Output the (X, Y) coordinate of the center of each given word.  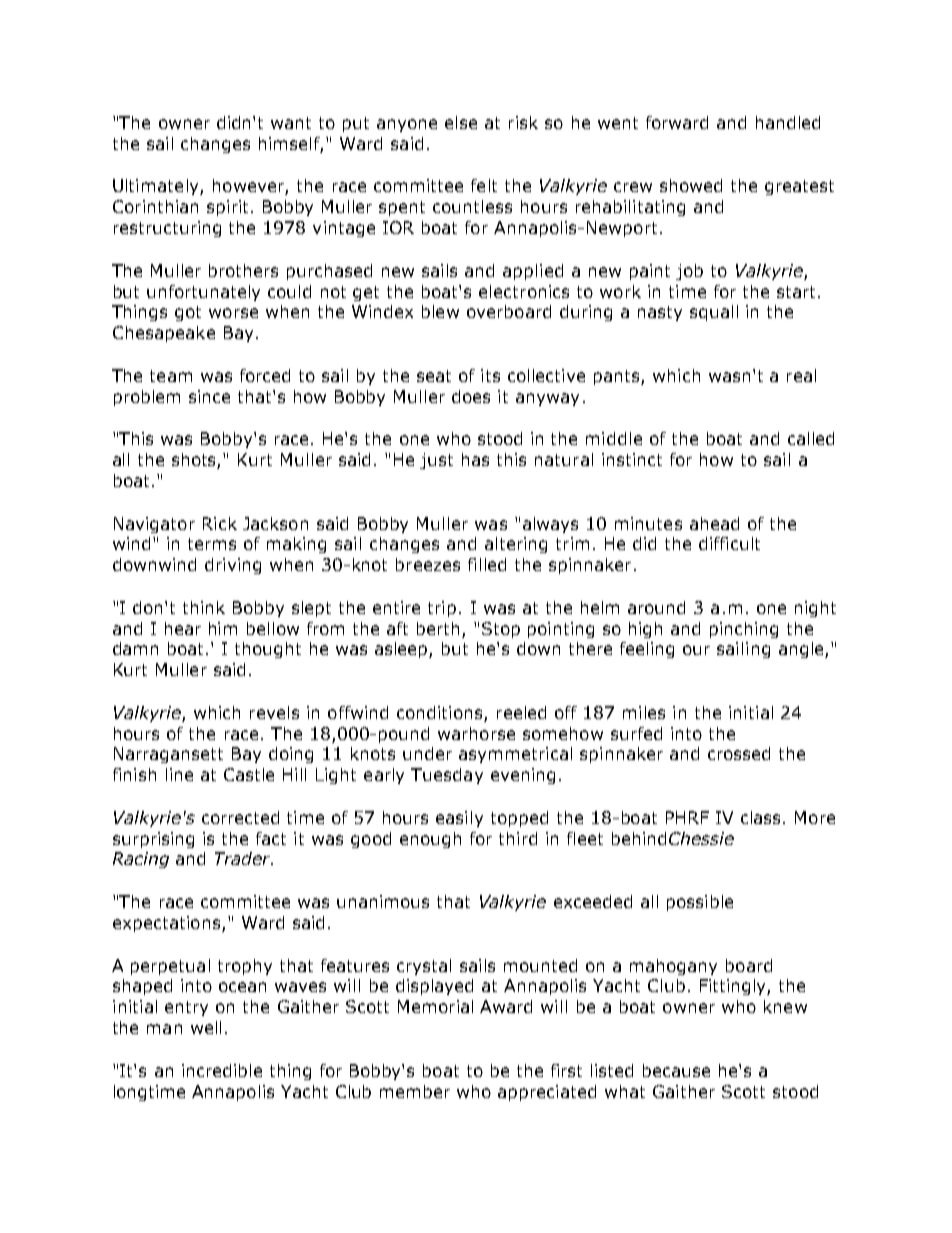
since (209, 396)
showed (691, 185)
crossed (739, 753)
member (415, 1091)
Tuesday (447, 776)
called (811, 438)
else (461, 122)
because (676, 1070)
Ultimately (157, 187)
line (179, 774)
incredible (222, 1070)
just (436, 461)
